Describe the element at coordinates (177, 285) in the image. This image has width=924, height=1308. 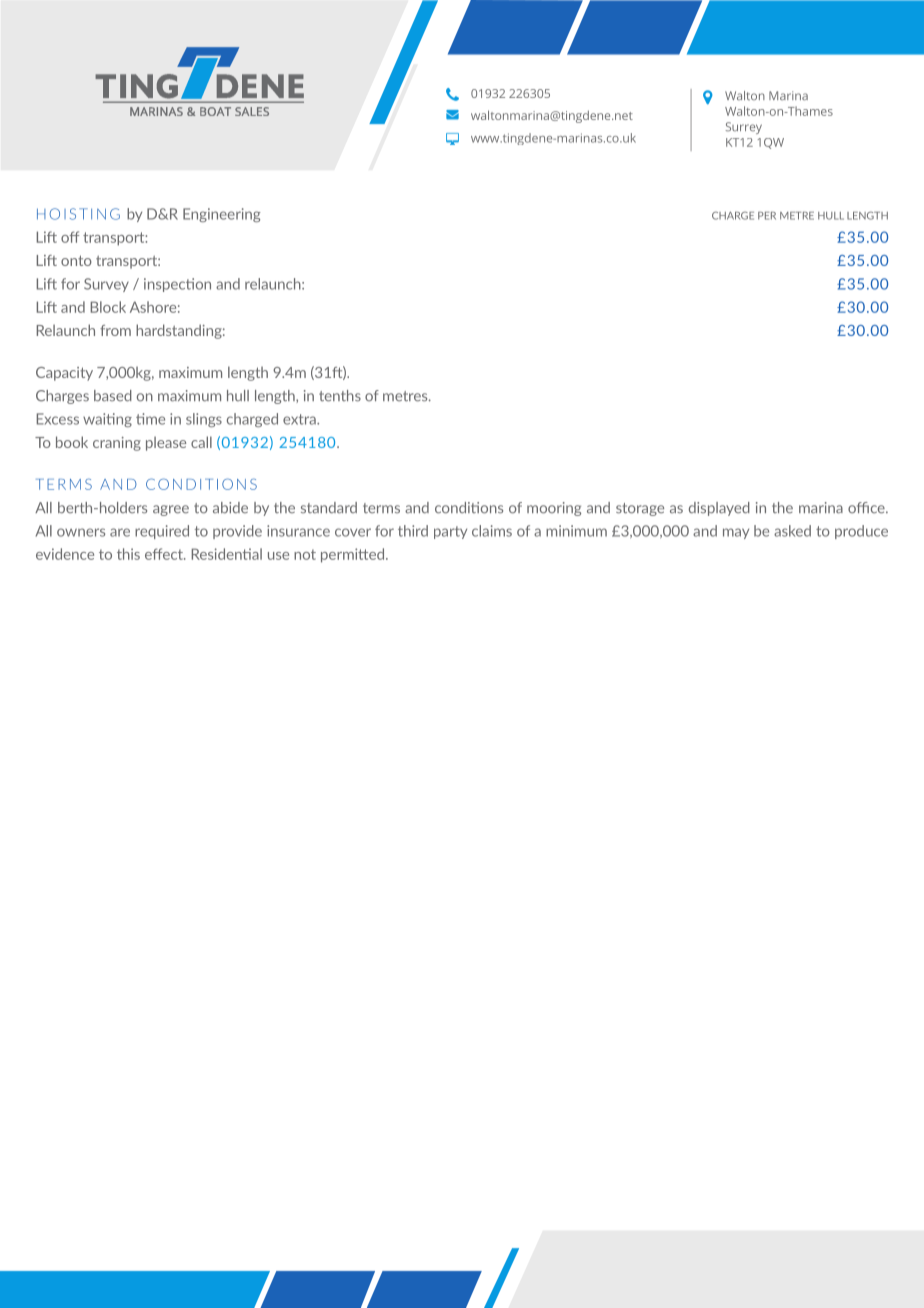
I see `inspection` at that location.
